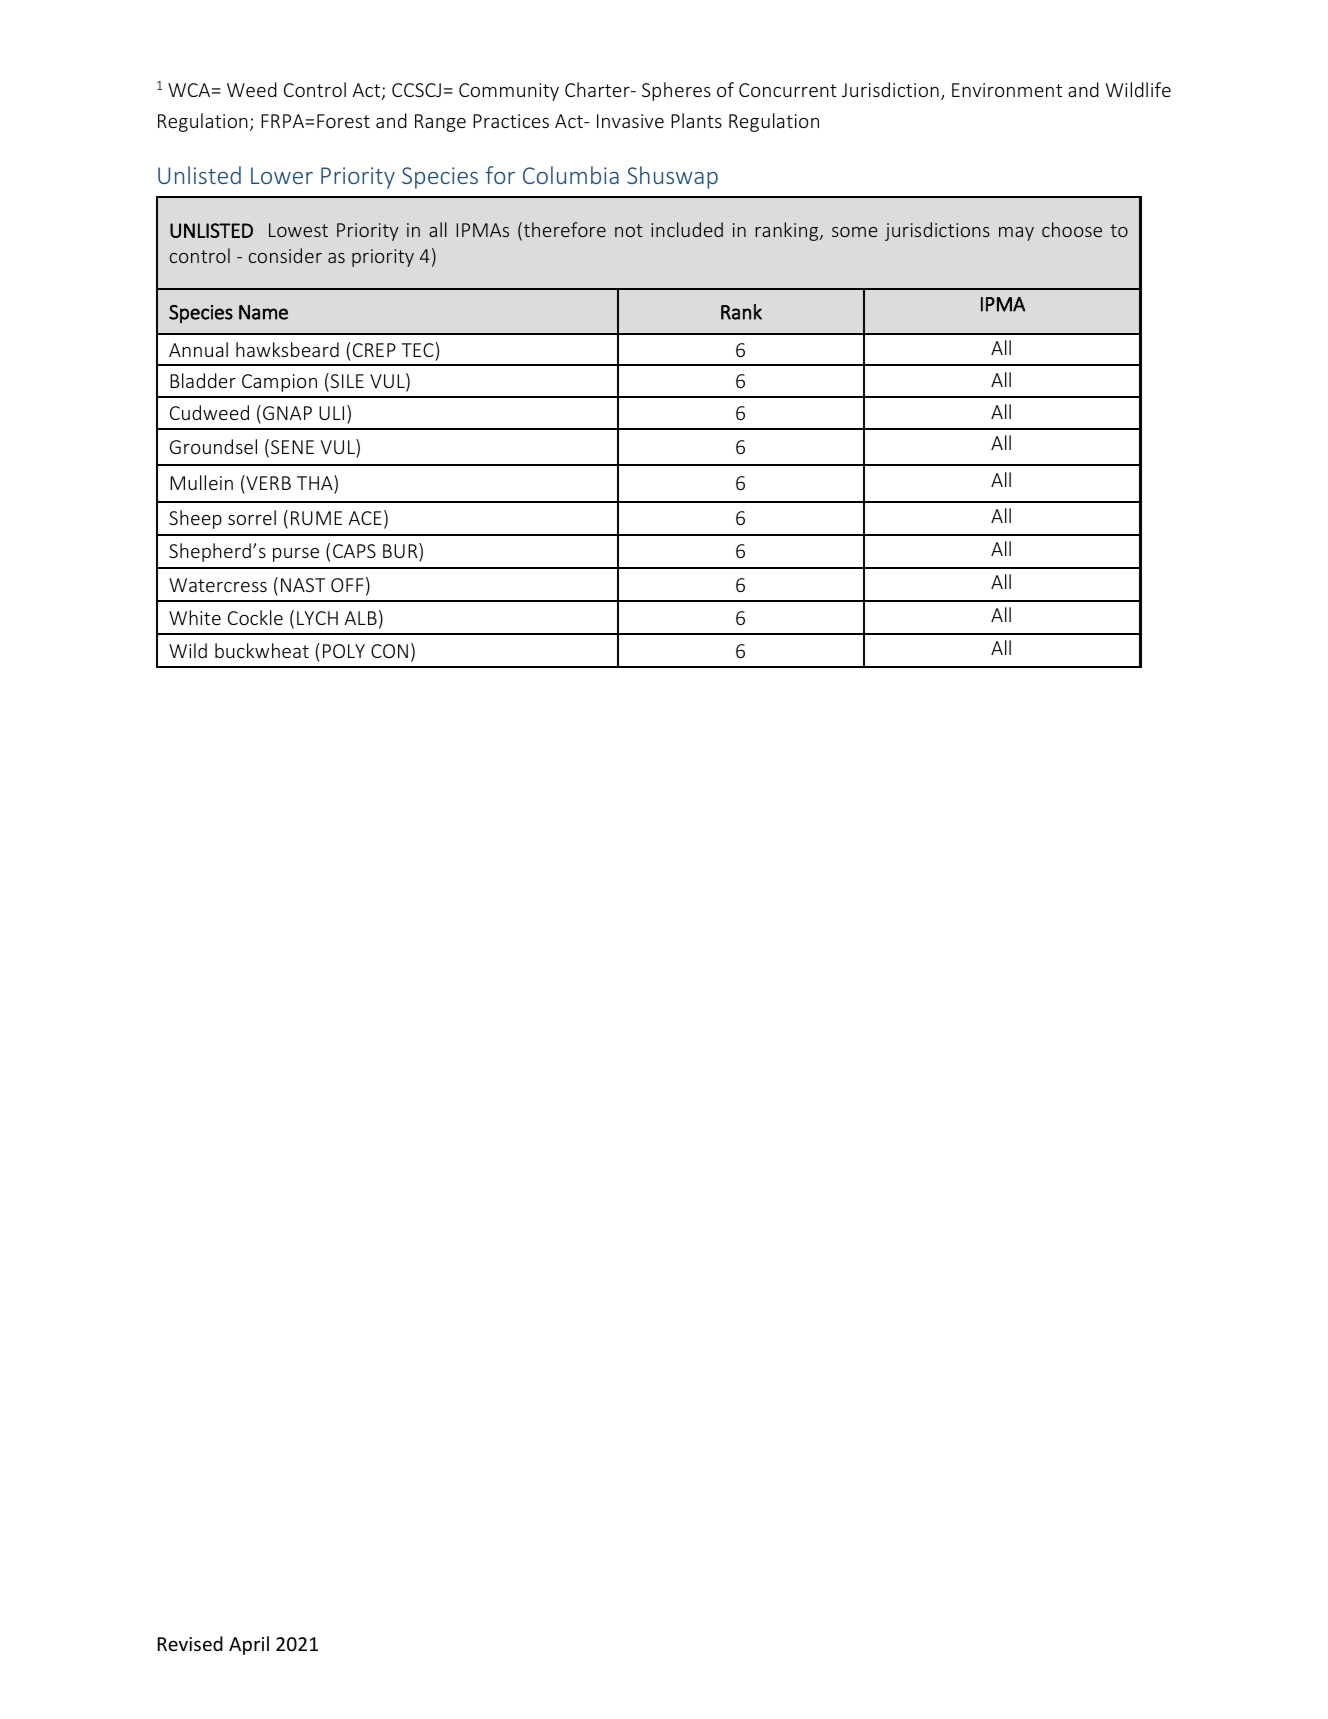  I want to click on POLY, so click(344, 651).
